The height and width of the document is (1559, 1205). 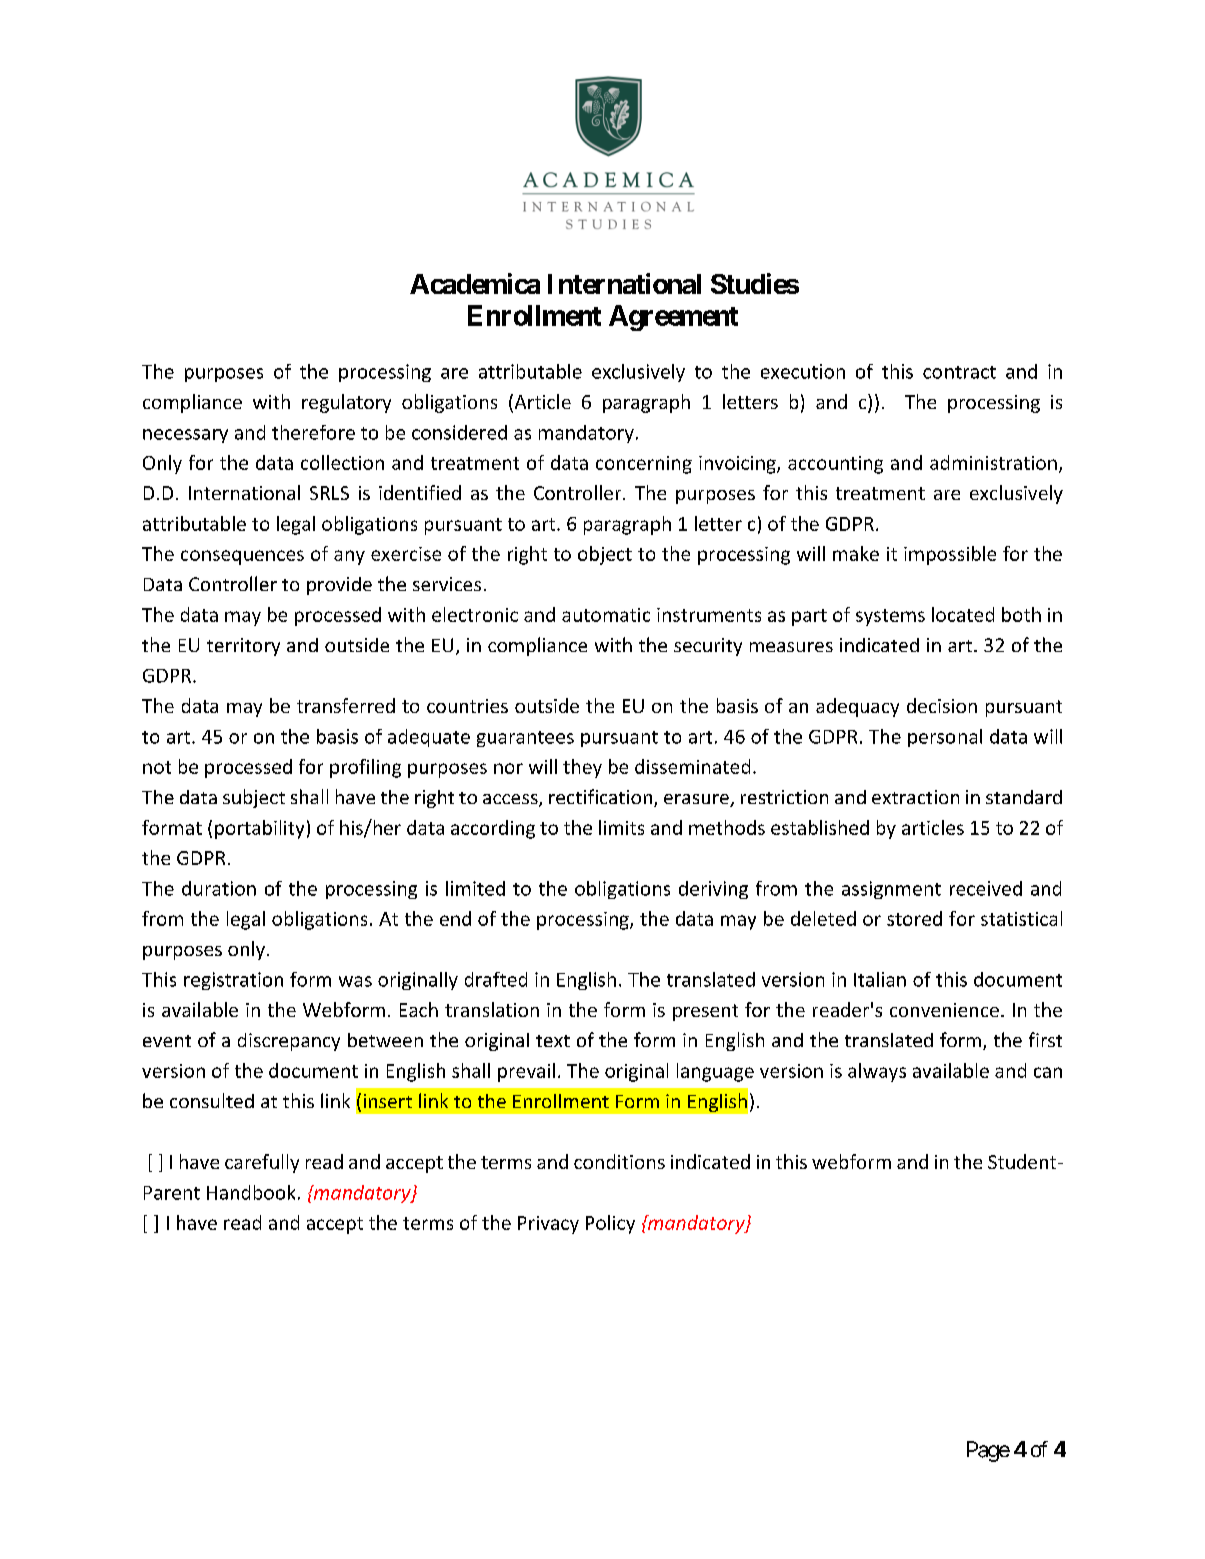 What do you see at coordinates (262, 1163) in the document?
I see `carefully` at bounding box center [262, 1163].
